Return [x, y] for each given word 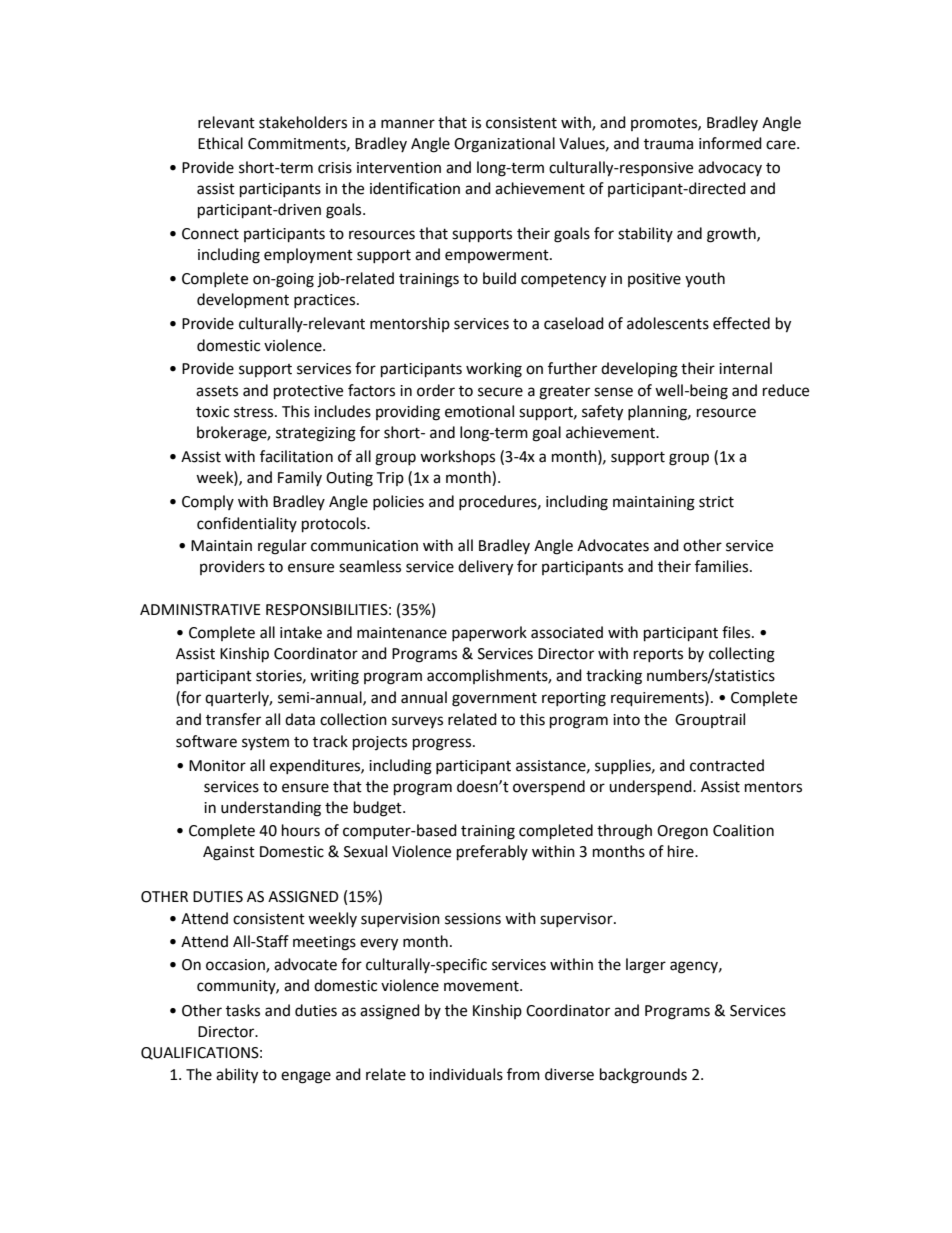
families [723, 566]
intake [301, 632]
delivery [485, 568]
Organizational [504, 145]
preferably [492, 853]
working [494, 370]
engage [306, 1077]
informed [730, 143]
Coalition [743, 830]
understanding [271, 809]
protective [308, 392]
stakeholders [303, 122]
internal [745, 368]
